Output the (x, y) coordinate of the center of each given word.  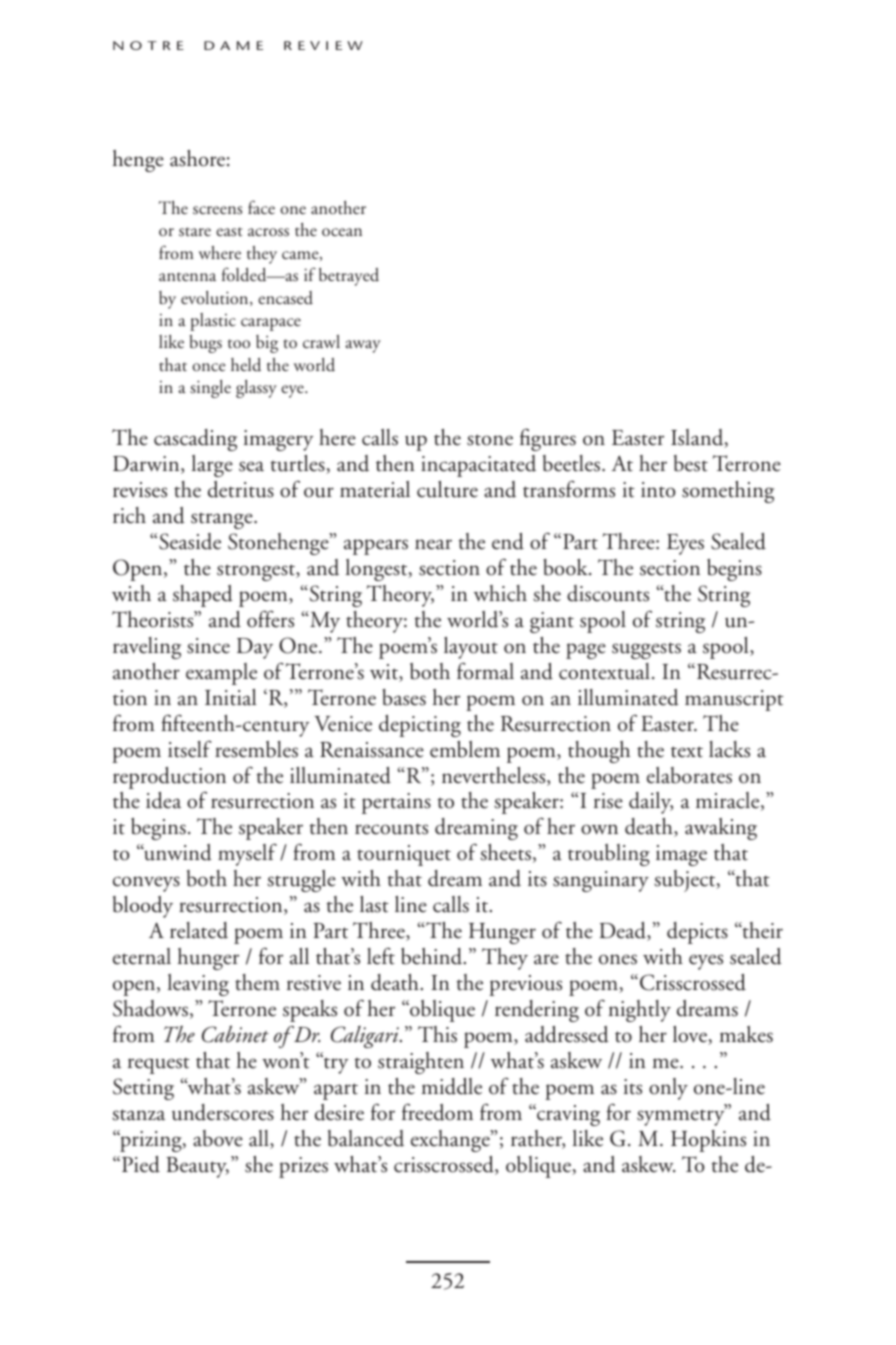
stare (195, 232)
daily (651, 803)
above (218, 1138)
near (433, 544)
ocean (342, 232)
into (658, 490)
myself (247, 854)
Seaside (190, 541)
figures (548, 439)
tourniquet (404, 855)
